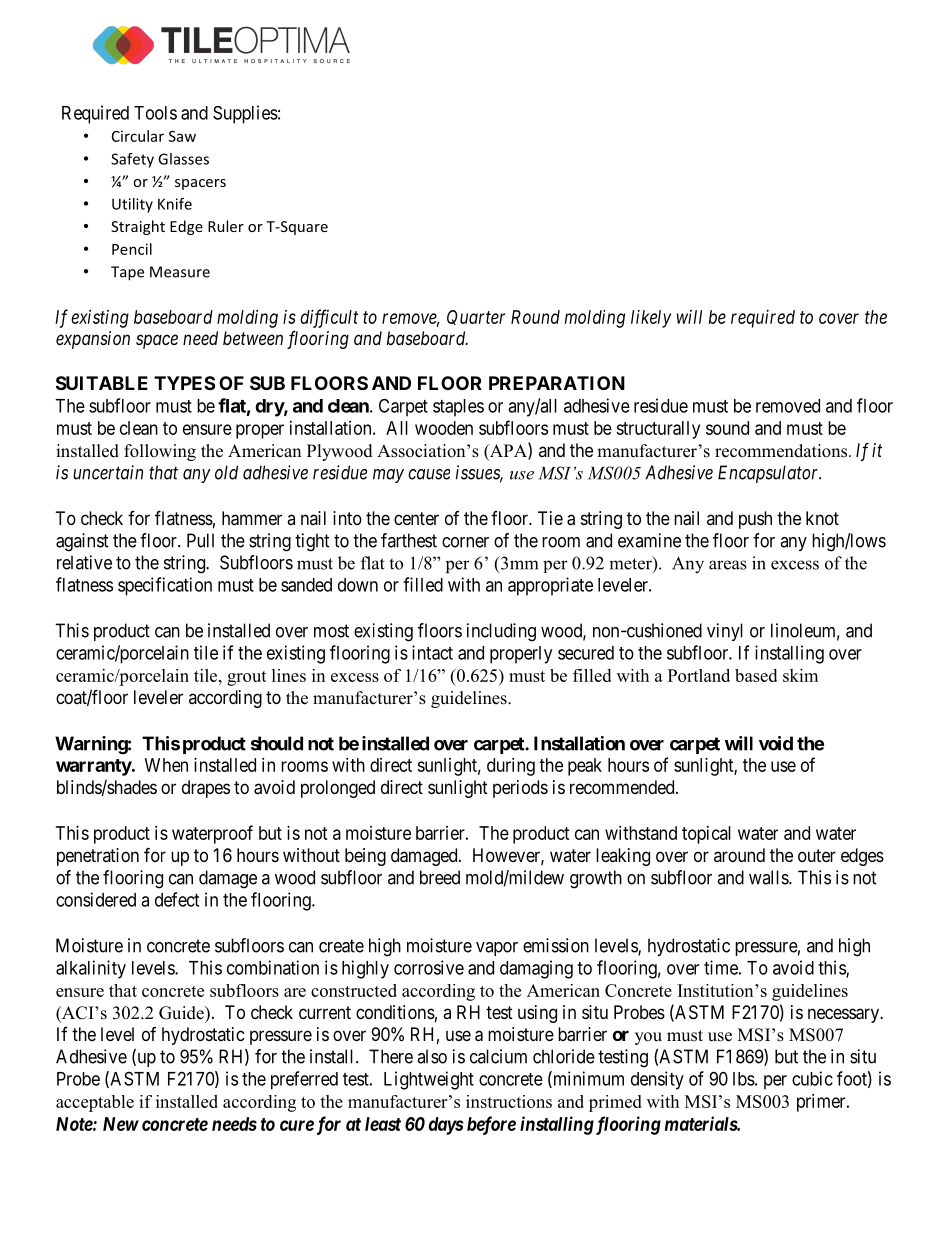  Describe the element at coordinates (725, 632) in the image. I see `vinyl` at that location.
